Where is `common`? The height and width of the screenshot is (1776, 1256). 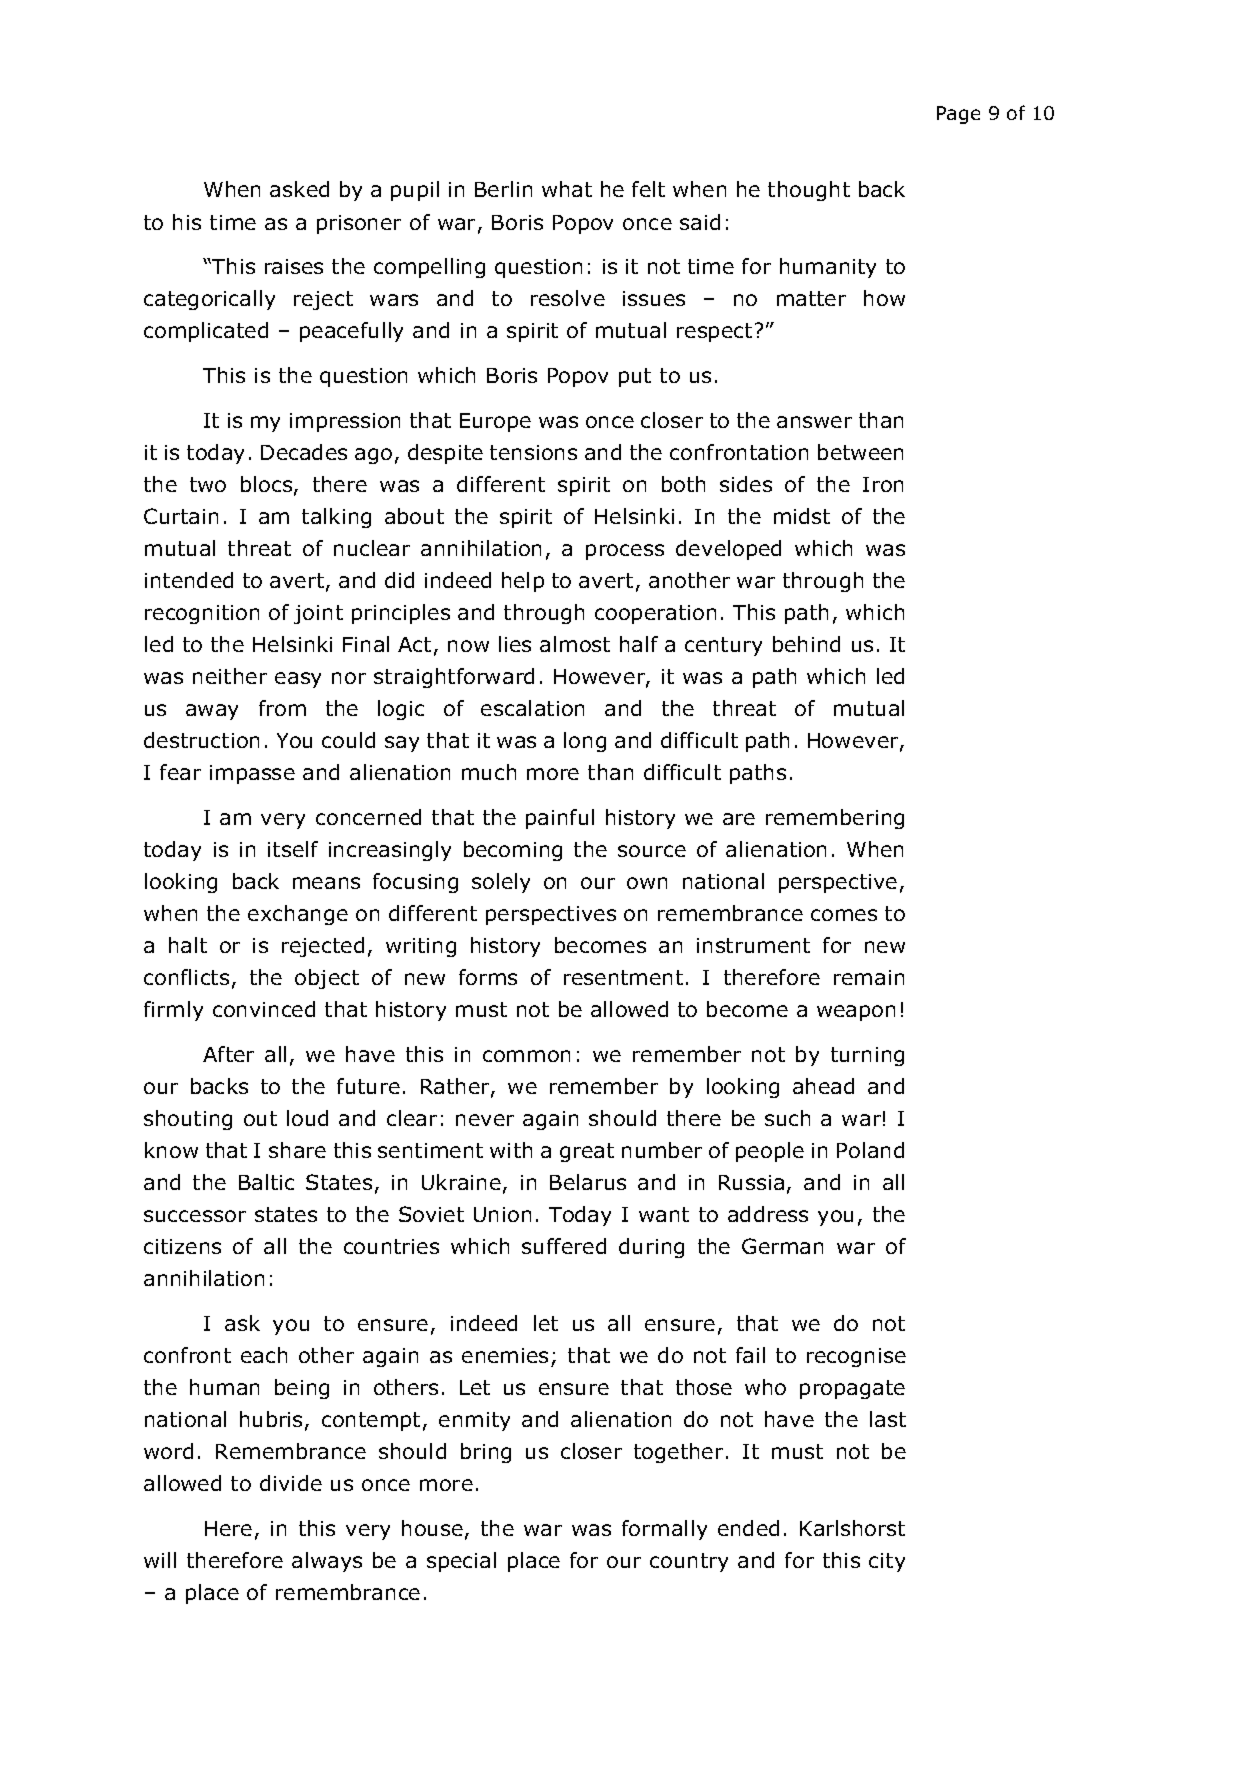
common is located at coordinates (526, 1056).
